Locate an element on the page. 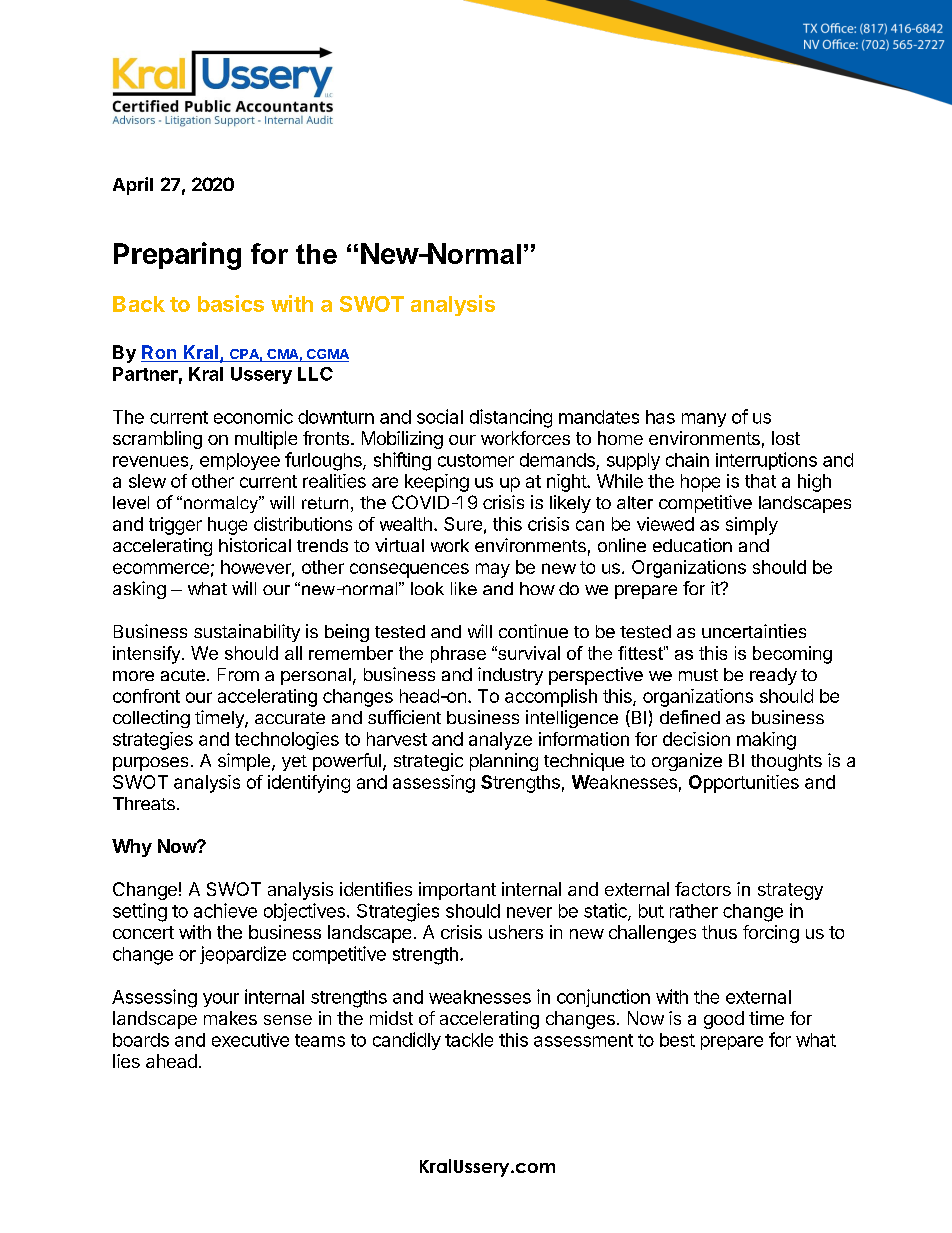 The height and width of the page is (1233, 952). makes is located at coordinates (230, 1018).
